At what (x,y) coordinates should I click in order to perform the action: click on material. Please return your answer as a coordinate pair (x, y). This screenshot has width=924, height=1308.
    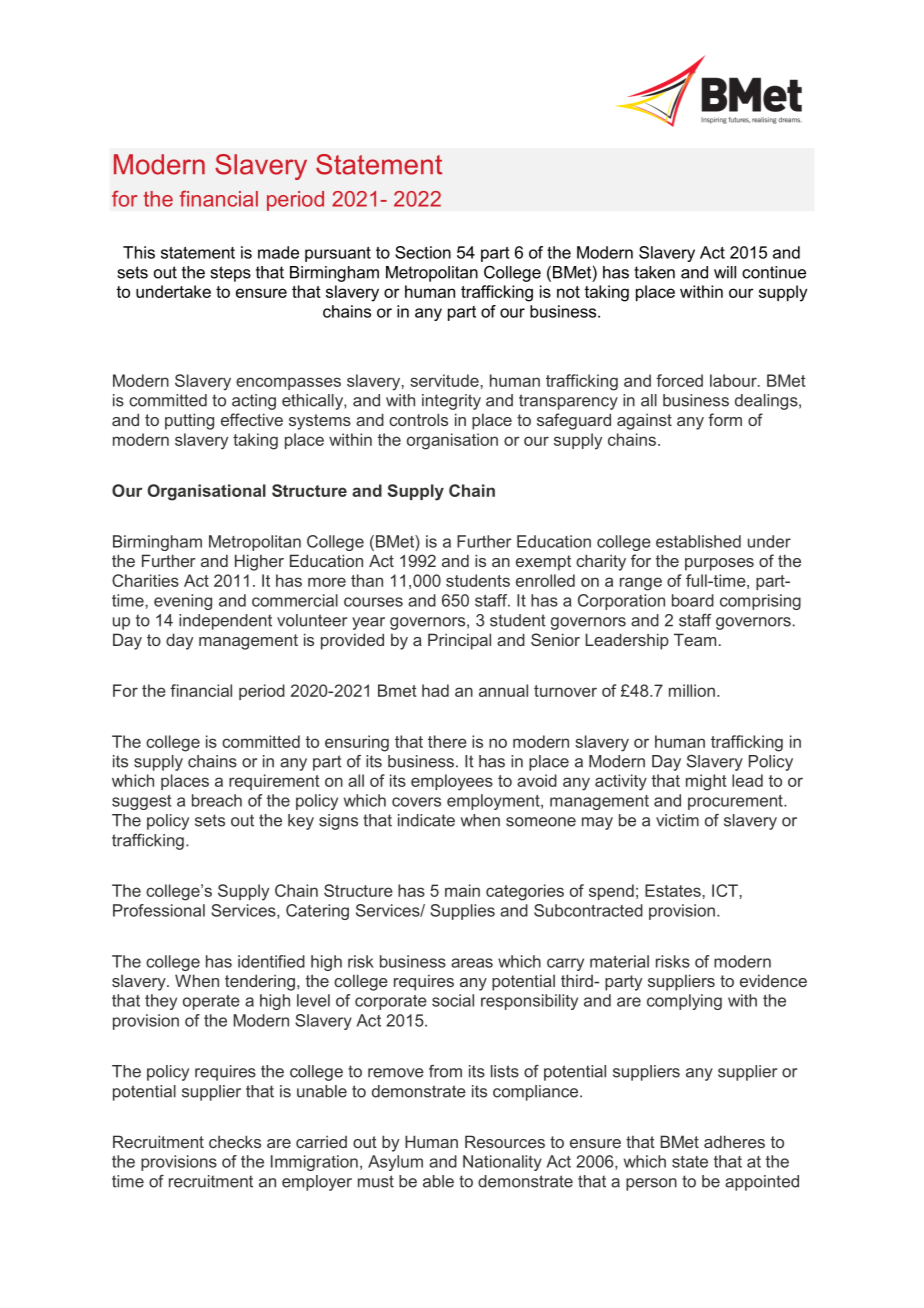
    Looking at the image, I should click on (619, 961).
